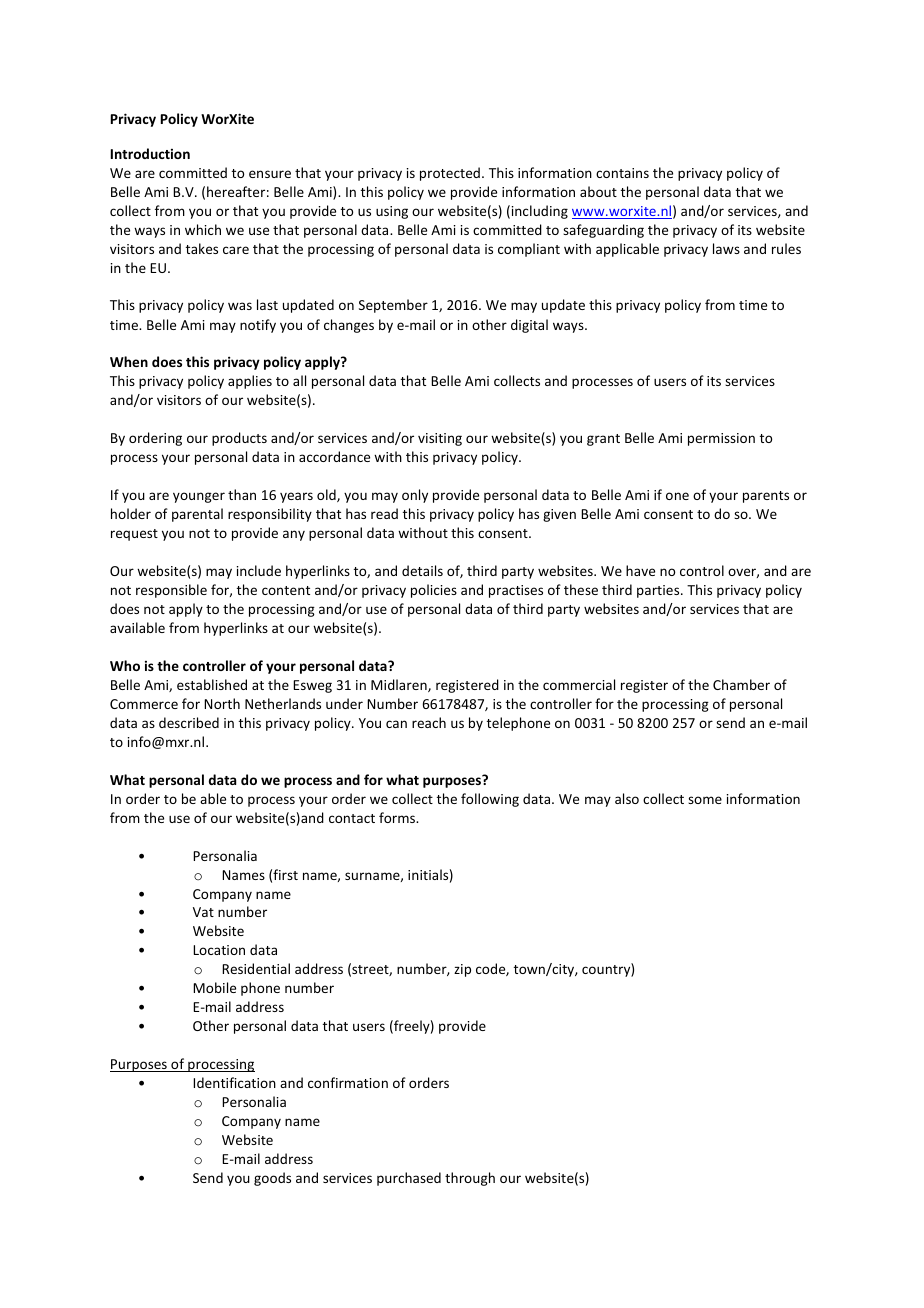 This screenshot has width=924, height=1308. What do you see at coordinates (272, 1179) in the screenshot?
I see `goods` at bounding box center [272, 1179].
